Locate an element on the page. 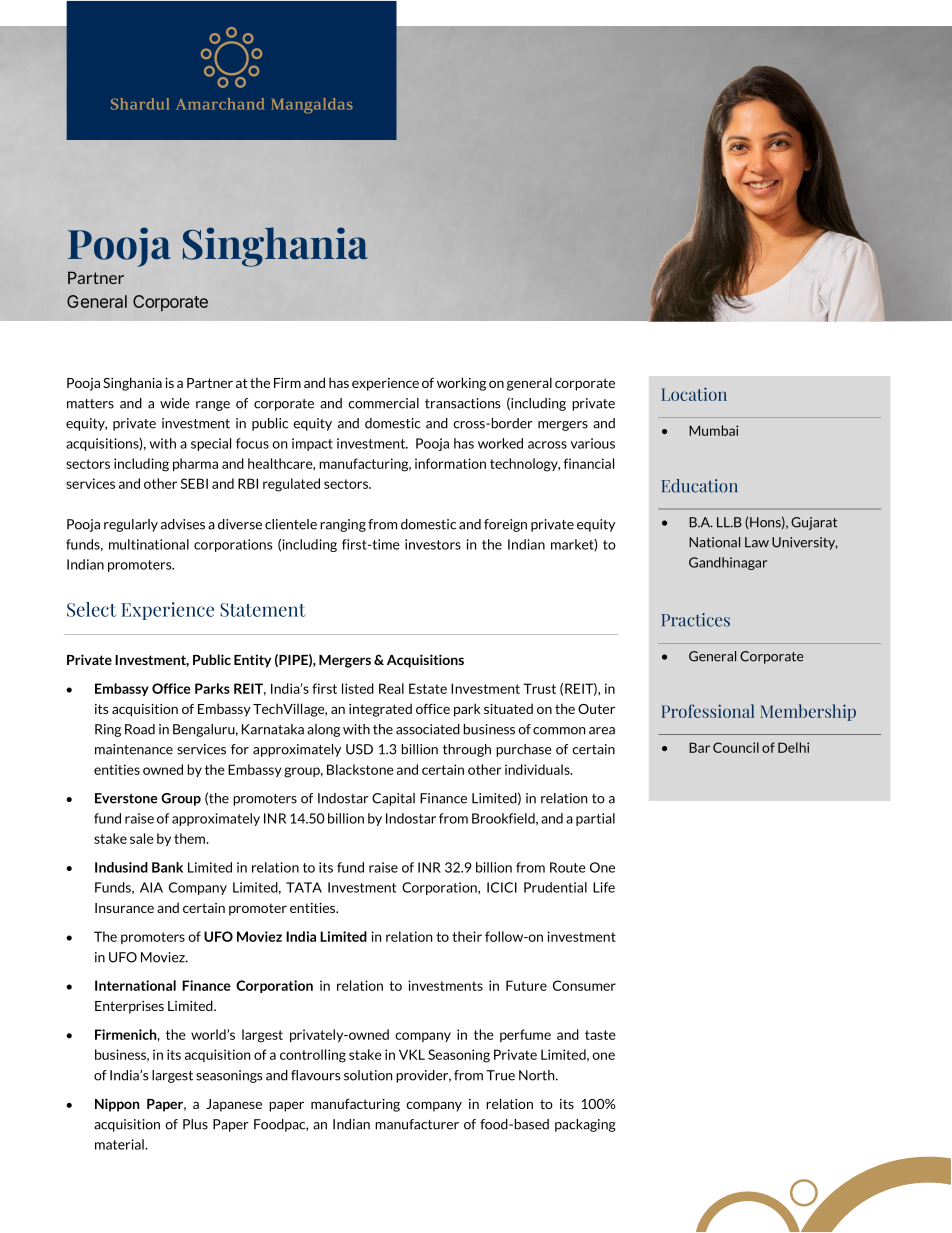 The width and height of the image is (952, 1233). Location is located at coordinates (694, 394).
